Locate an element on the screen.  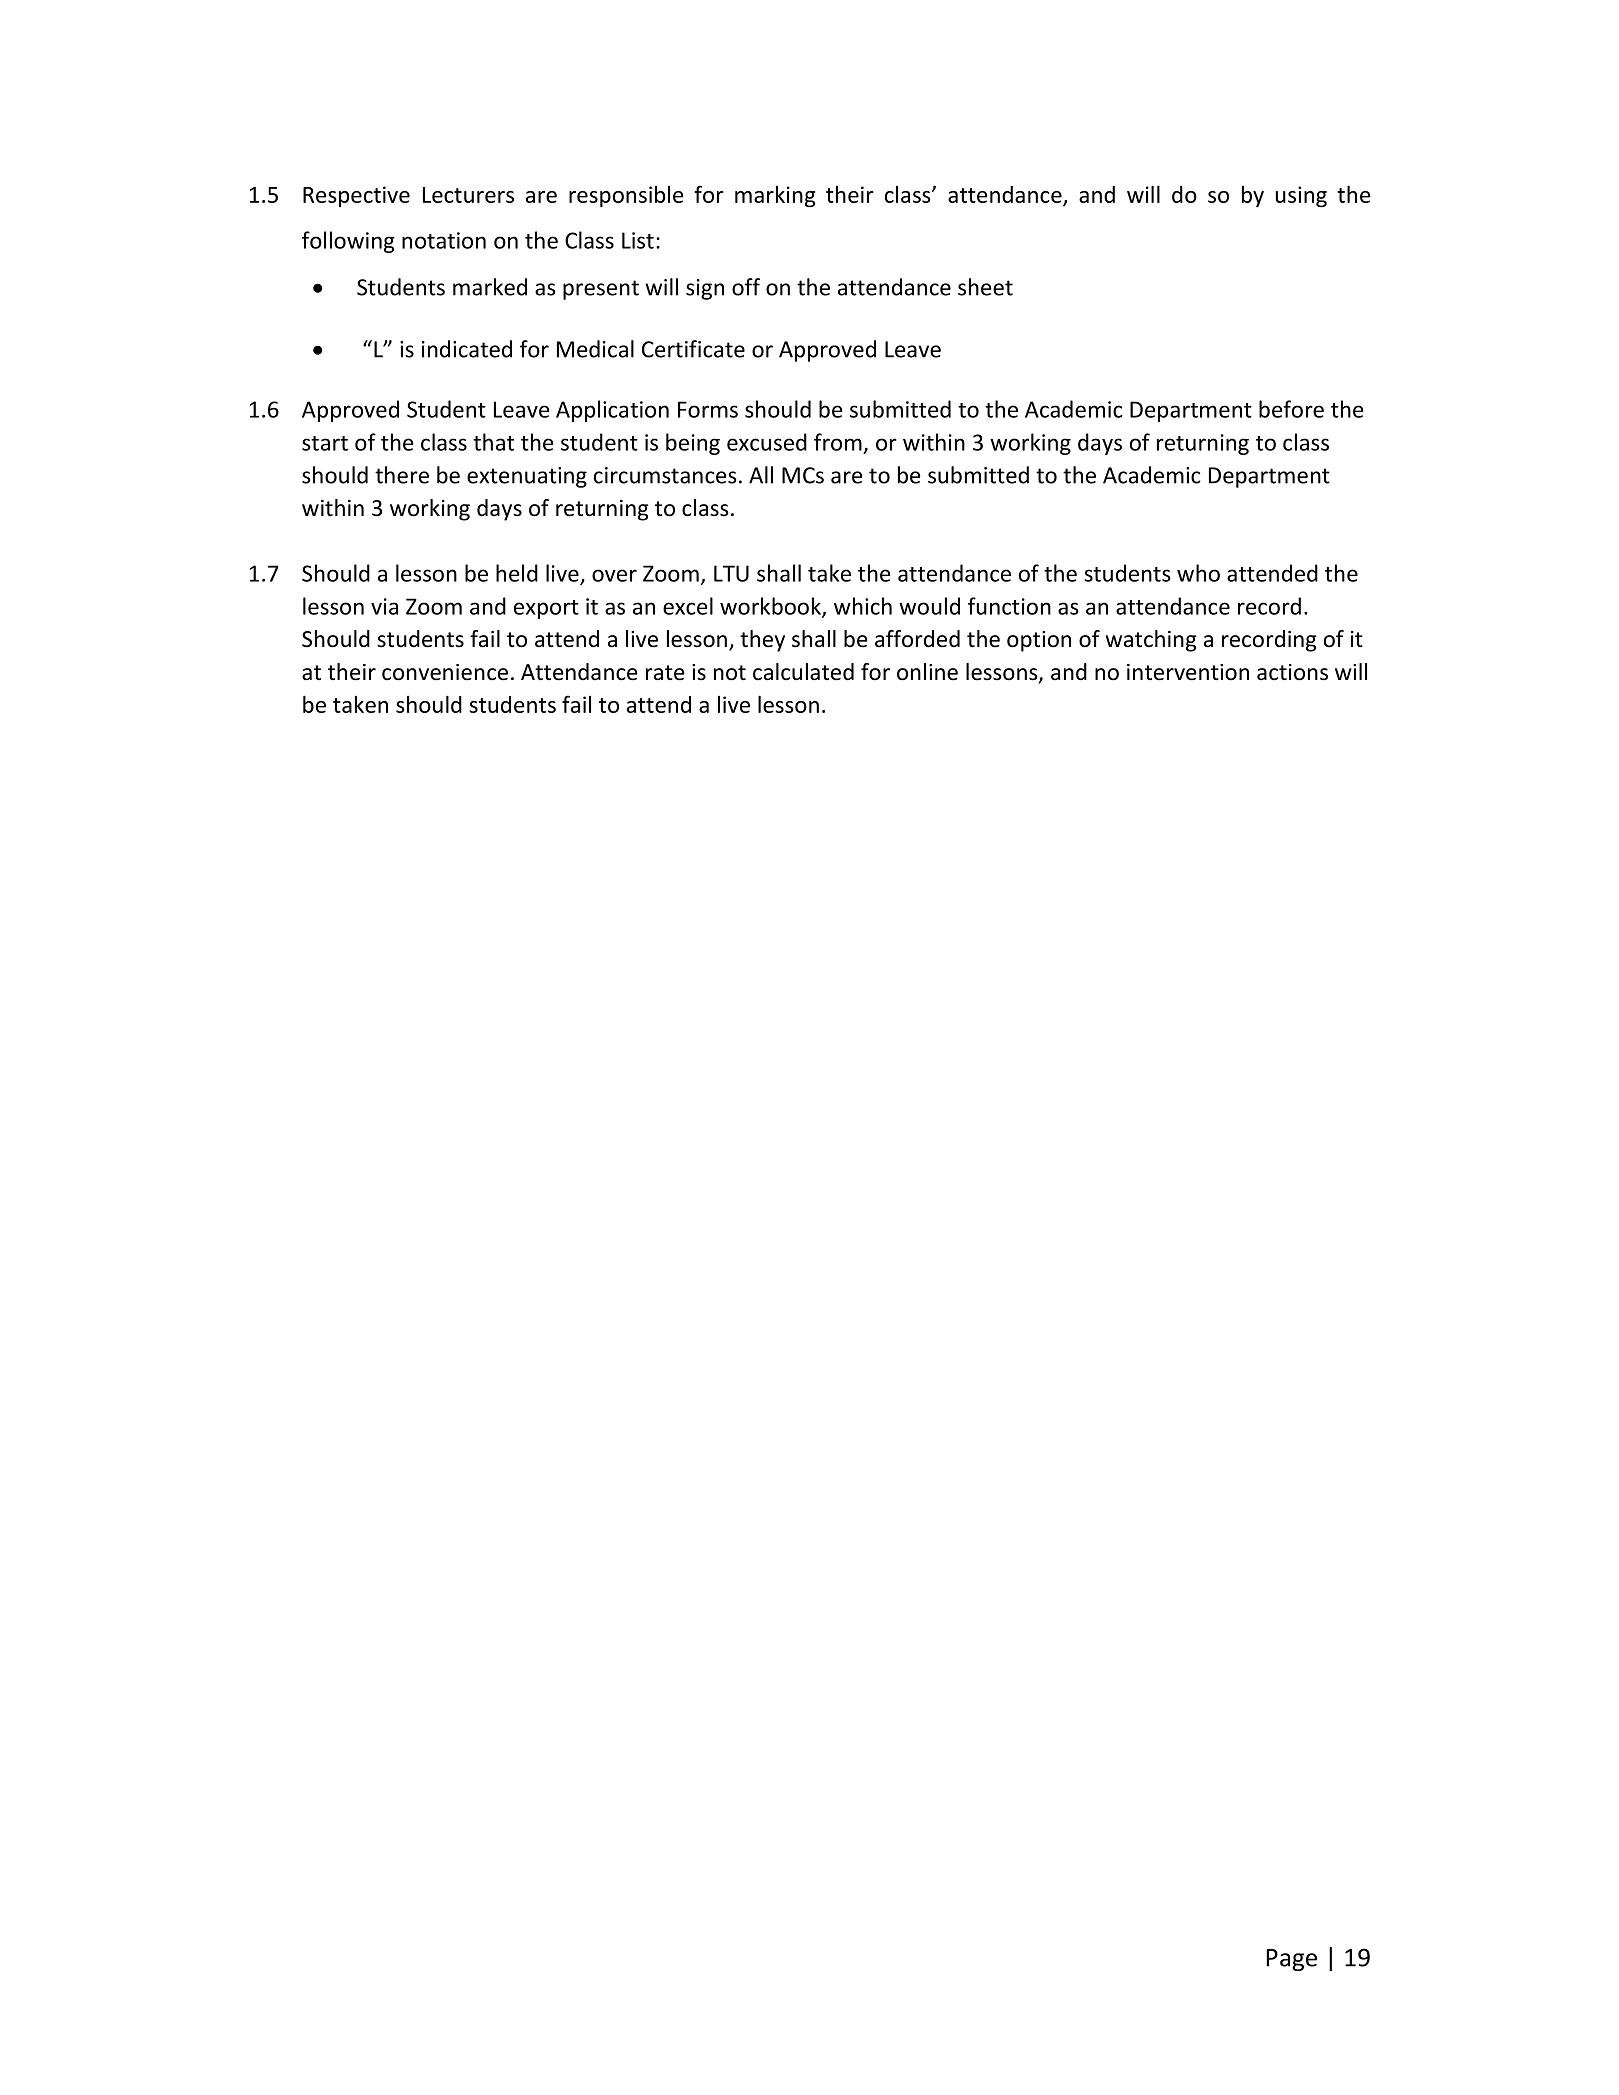
notation is located at coordinates (444, 240).
